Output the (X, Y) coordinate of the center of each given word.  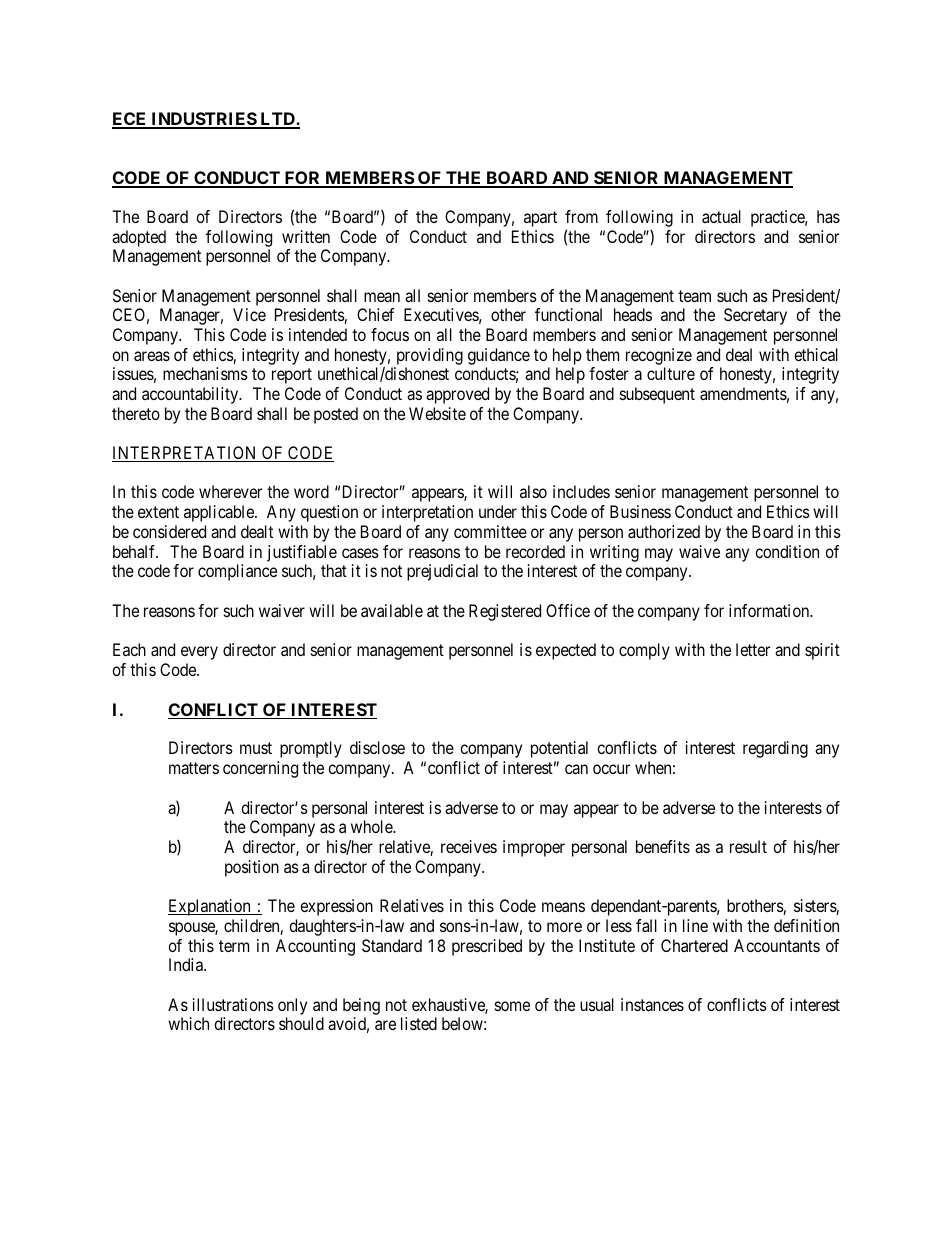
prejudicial (442, 572)
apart (540, 219)
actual (721, 216)
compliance (237, 572)
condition (787, 551)
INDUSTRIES (203, 120)
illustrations (233, 1004)
